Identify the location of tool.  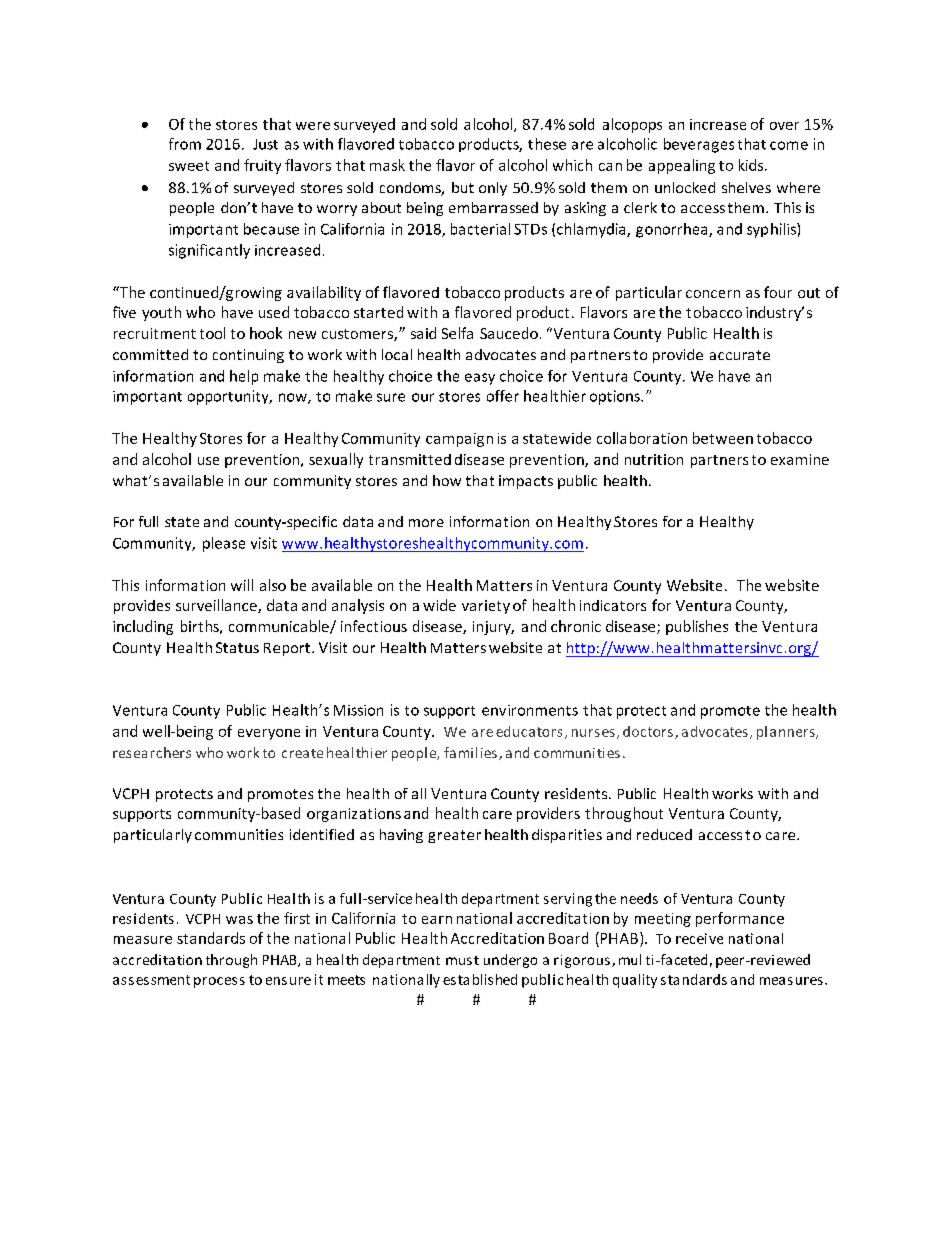
(212, 333).
